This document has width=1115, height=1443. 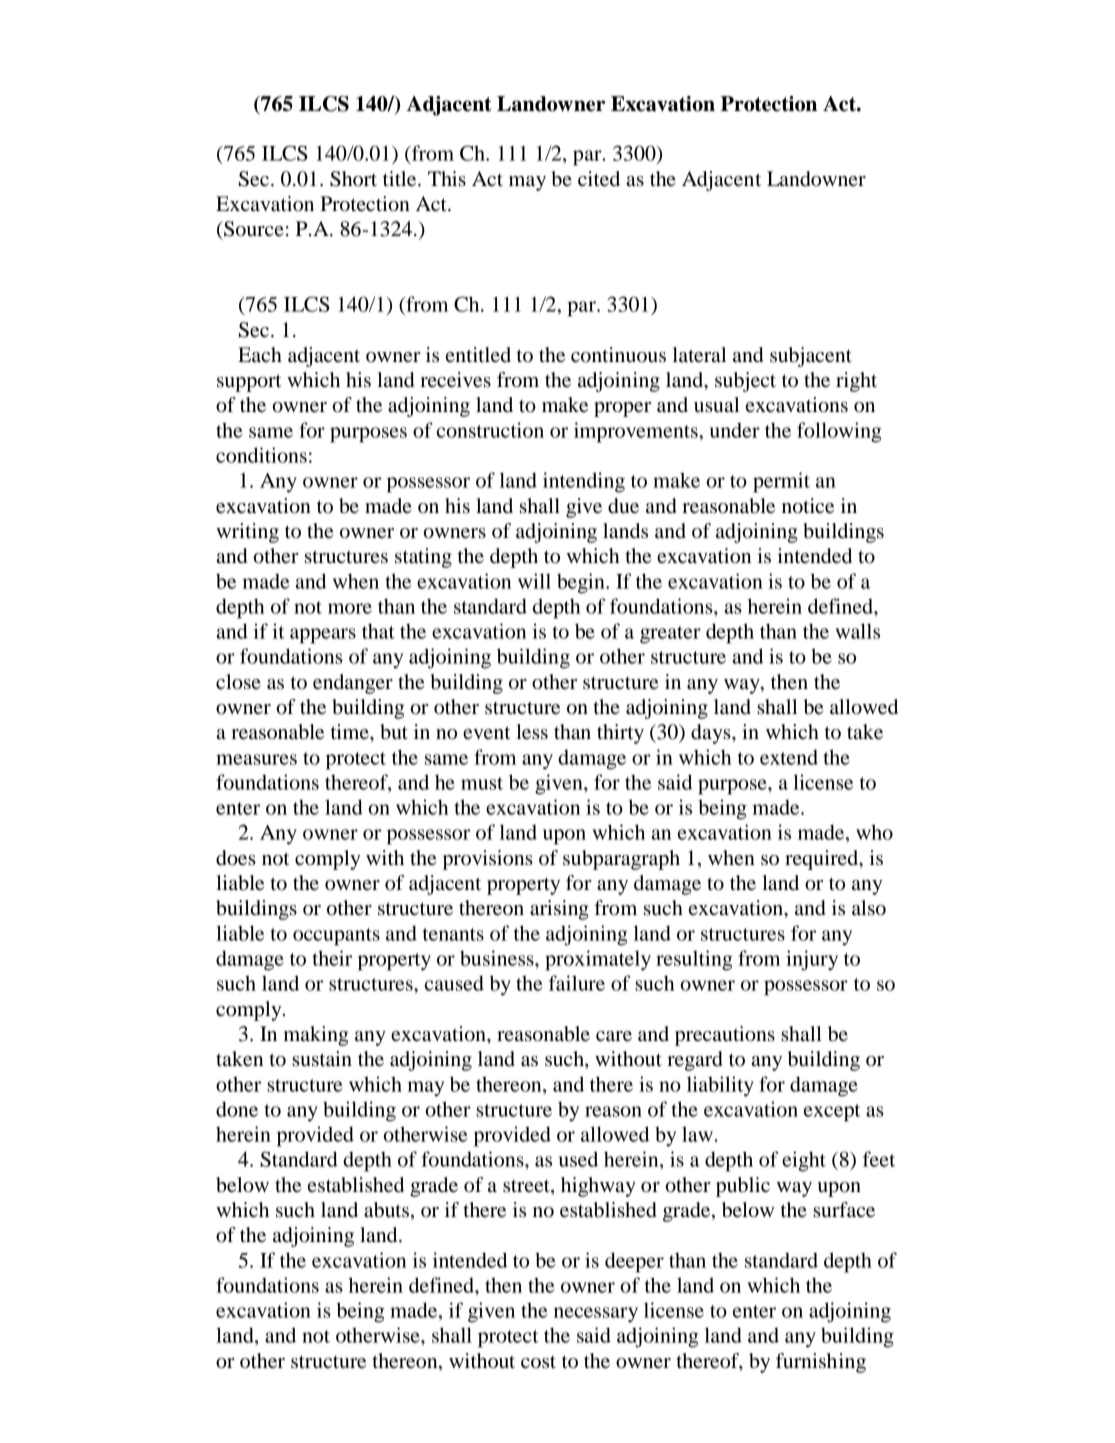 What do you see at coordinates (353, 179) in the document?
I see `Short` at bounding box center [353, 179].
